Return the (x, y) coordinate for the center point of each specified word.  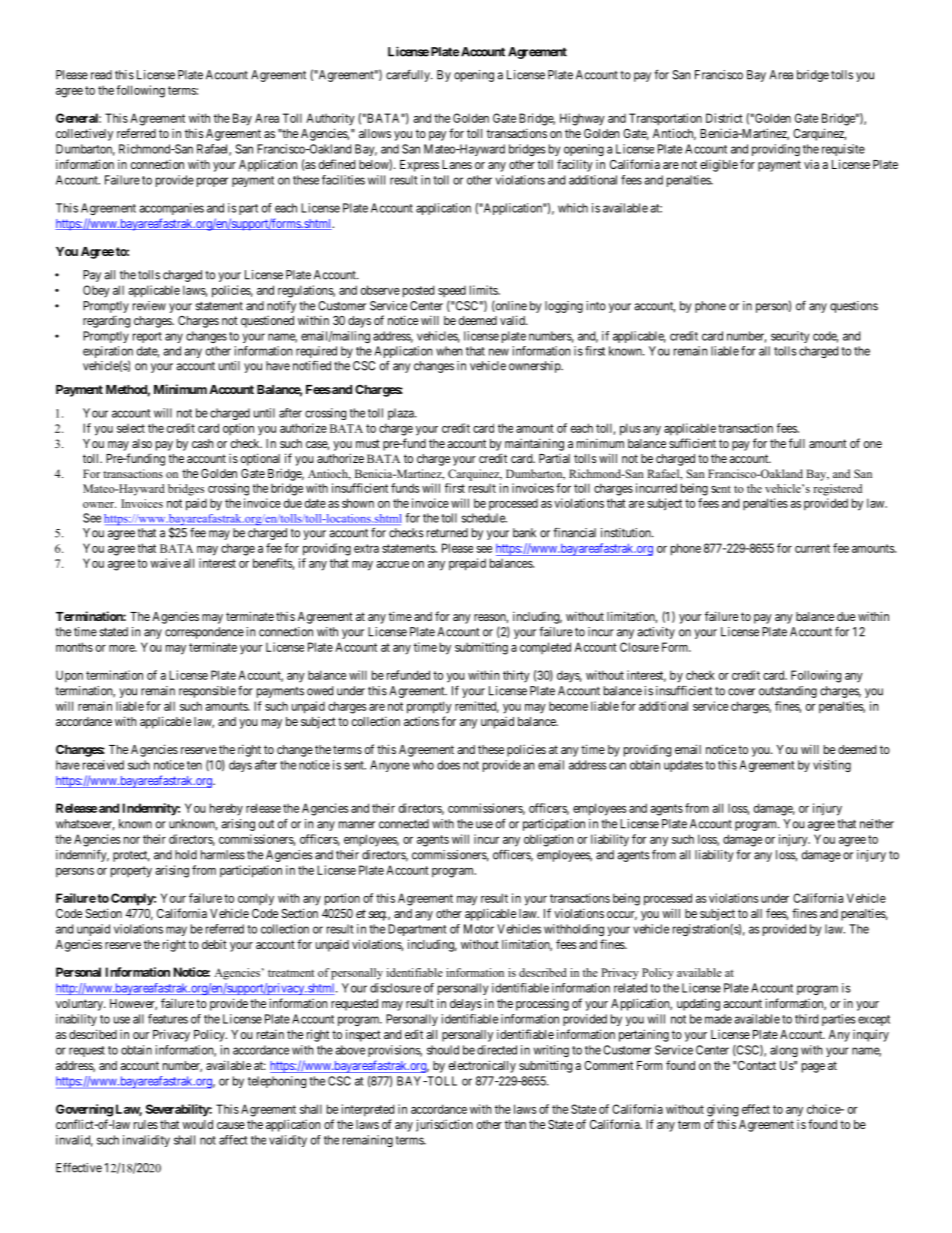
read (101, 75)
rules (146, 1124)
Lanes (457, 164)
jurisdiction (444, 1125)
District (724, 118)
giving (723, 1110)
